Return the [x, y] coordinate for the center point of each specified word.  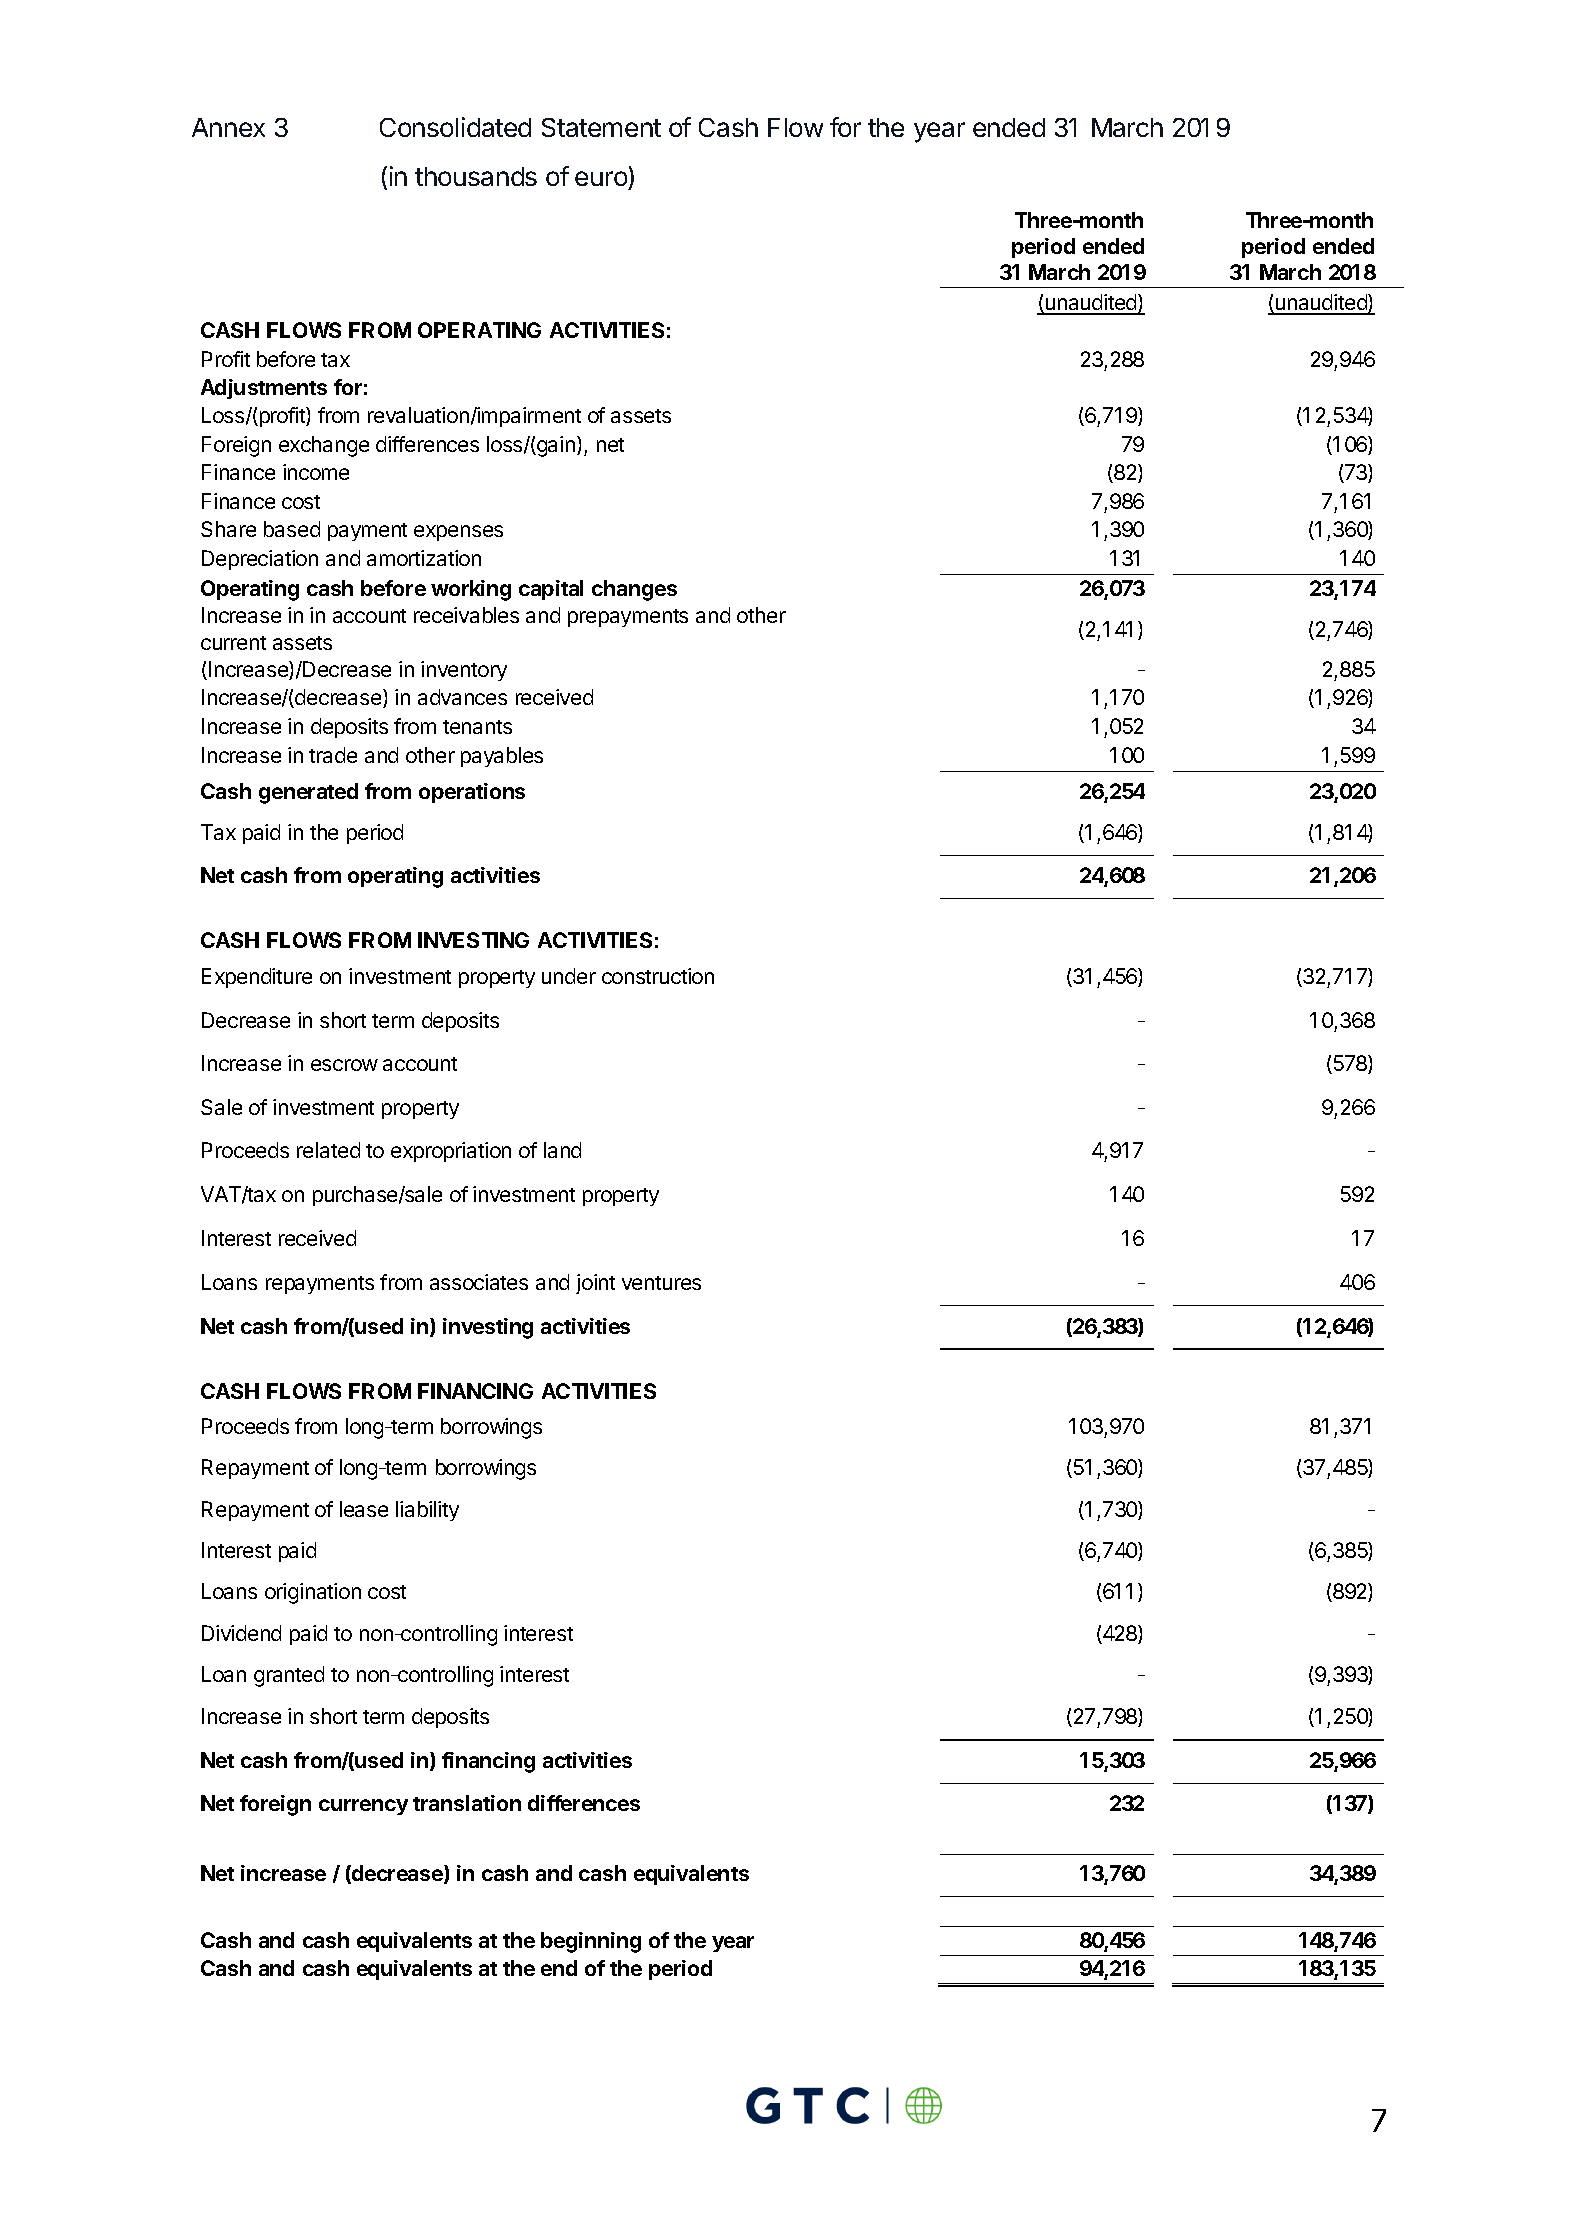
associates [479, 1282]
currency [363, 1807]
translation [467, 1803]
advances [462, 697]
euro [601, 178]
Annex [228, 127]
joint [595, 1284]
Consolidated [455, 127]
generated [308, 793]
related [328, 1150]
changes [634, 590]
